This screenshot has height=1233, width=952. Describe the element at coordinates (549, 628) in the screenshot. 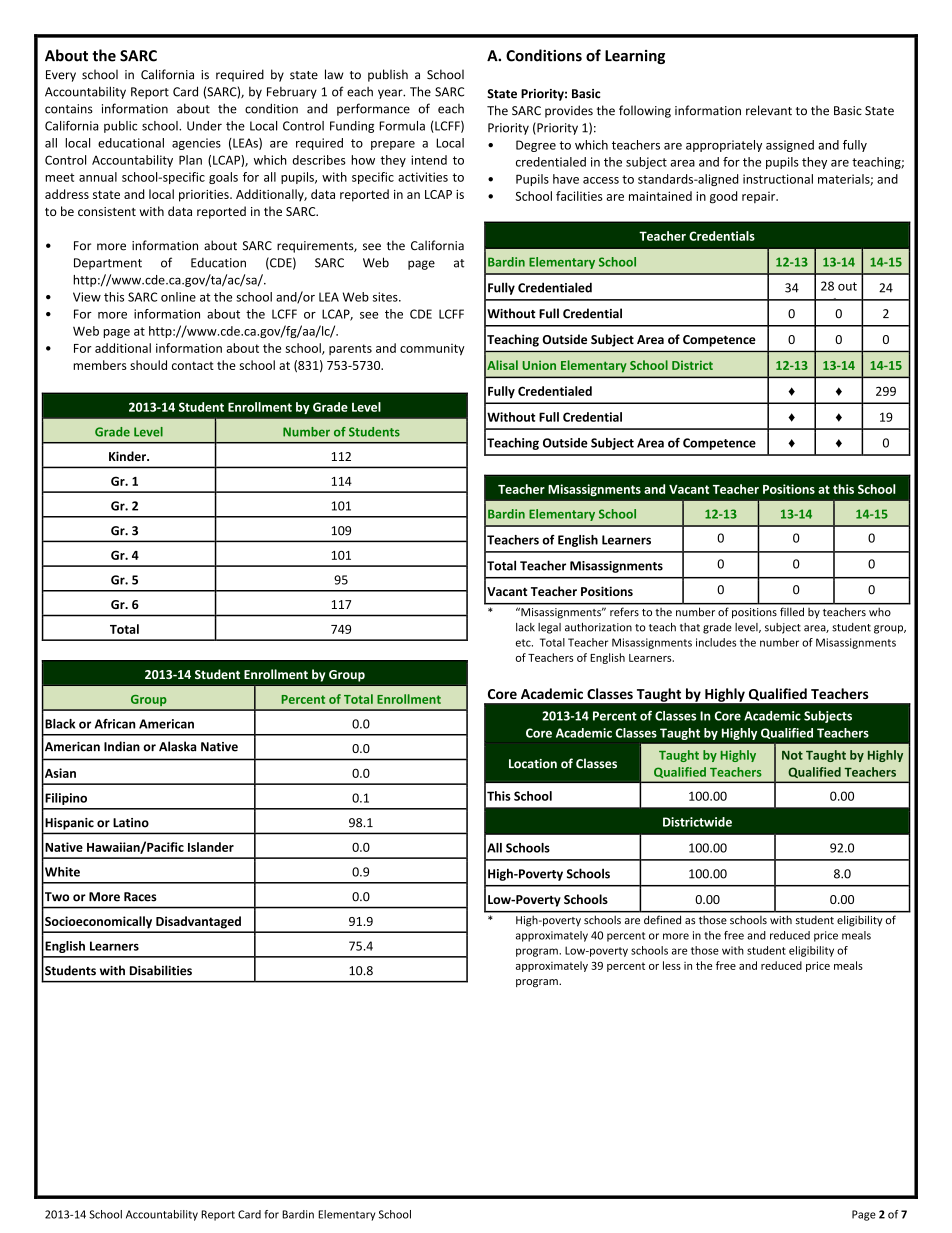

I see `legal` at that location.
